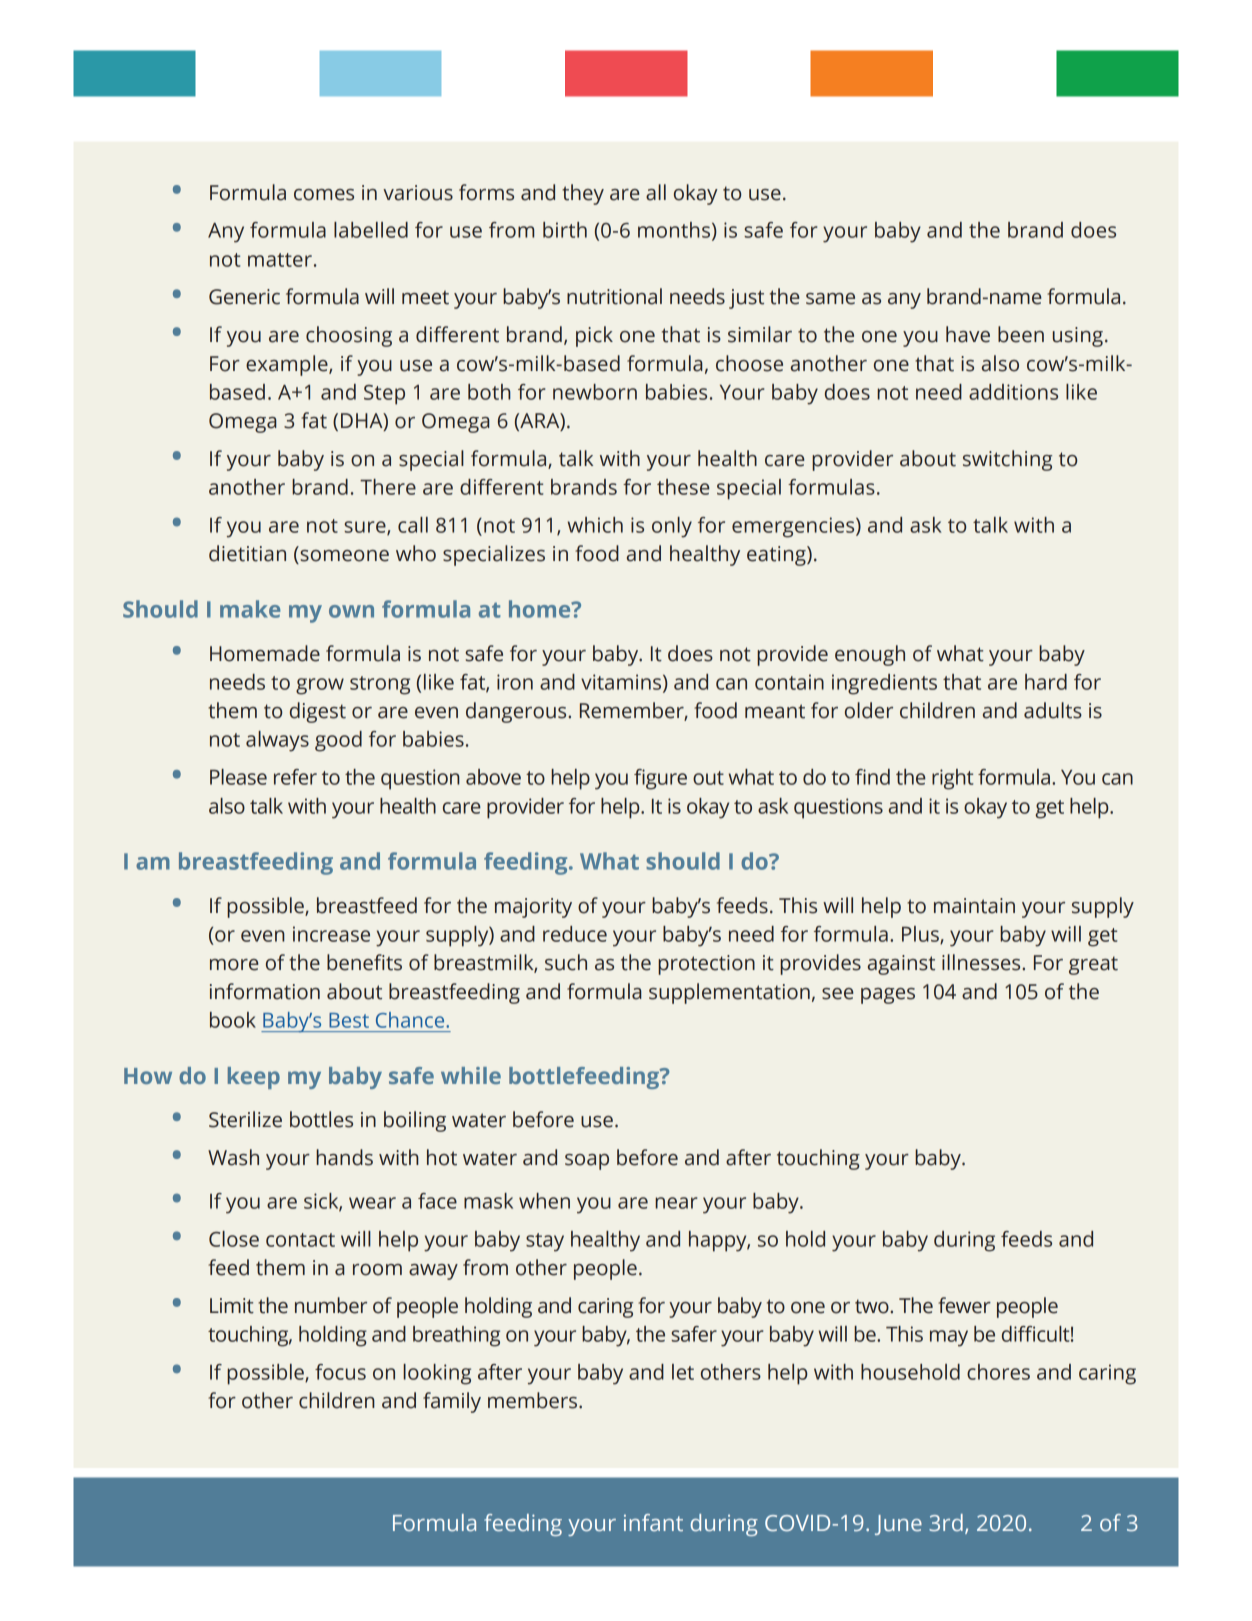  Describe the element at coordinates (280, 260) in the image. I see `matter` at that location.
